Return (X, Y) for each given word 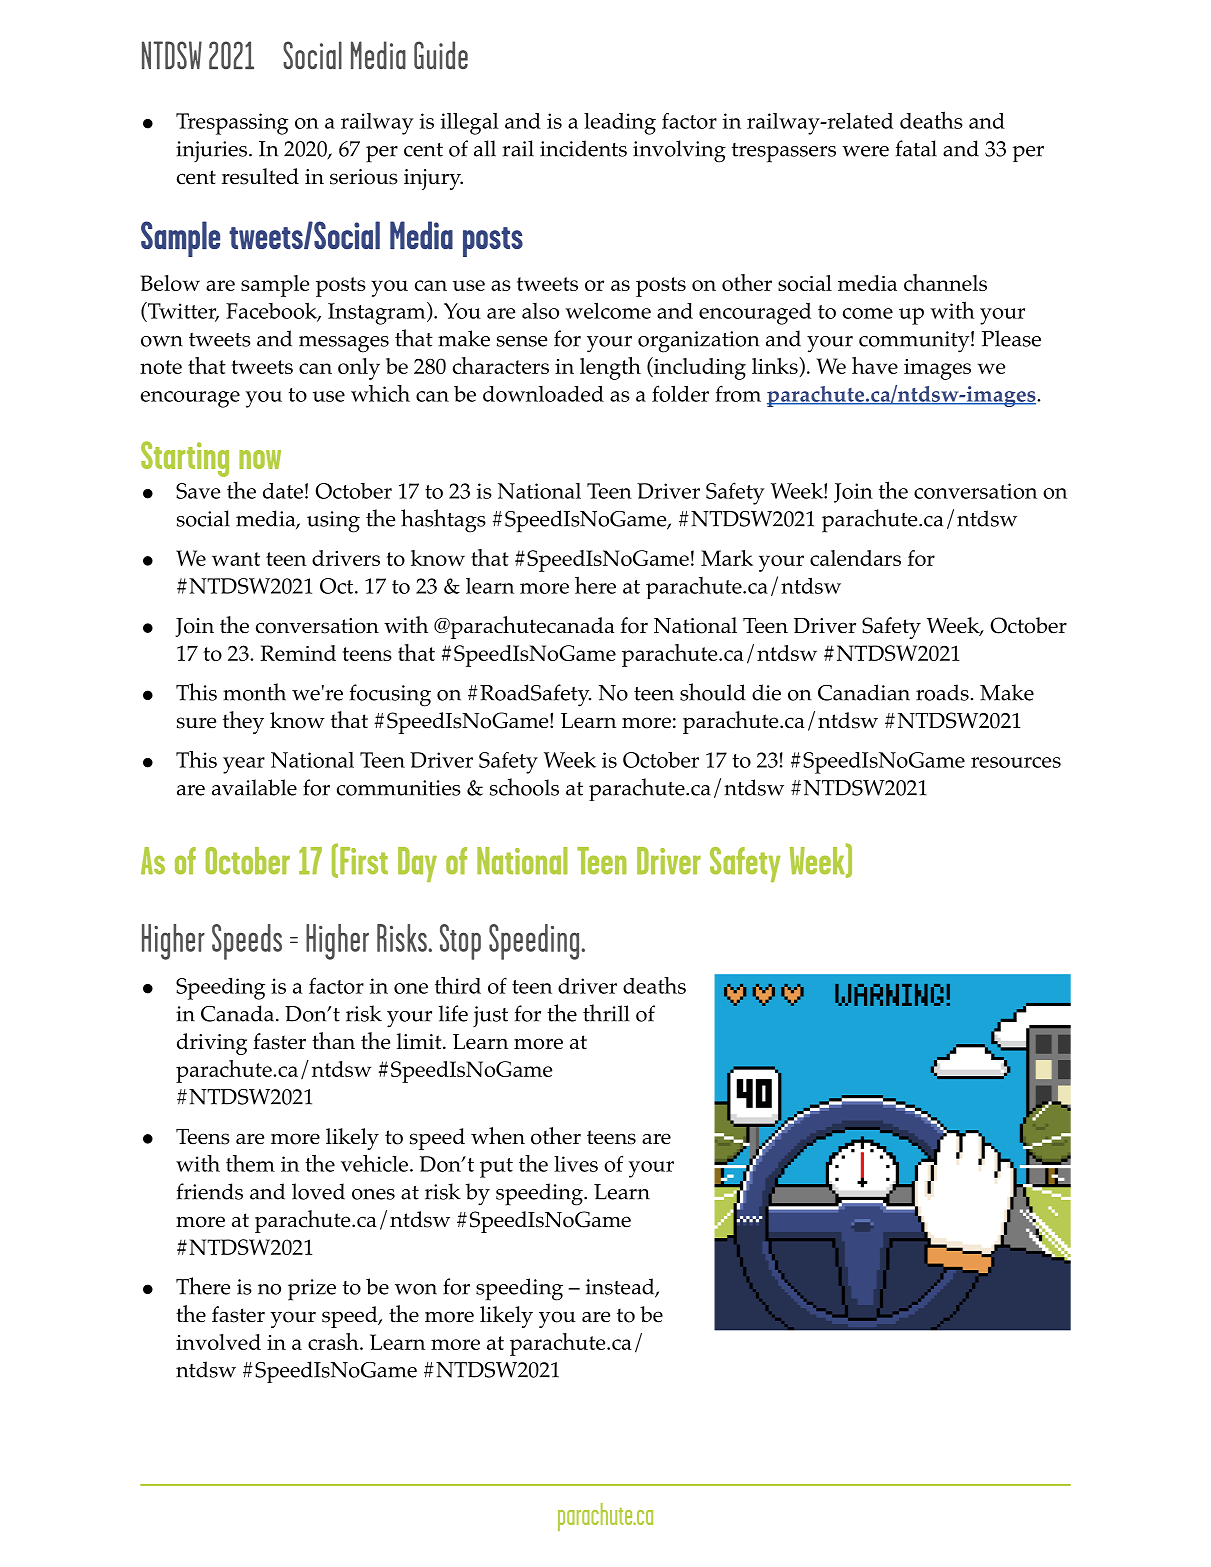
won (416, 1289)
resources (1016, 762)
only (359, 369)
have (875, 365)
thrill (606, 1013)
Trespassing (232, 124)
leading (620, 124)
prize (312, 1290)
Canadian (864, 692)
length (610, 368)
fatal (916, 148)
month (254, 692)
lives (576, 1164)
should (713, 692)
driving (212, 1044)
